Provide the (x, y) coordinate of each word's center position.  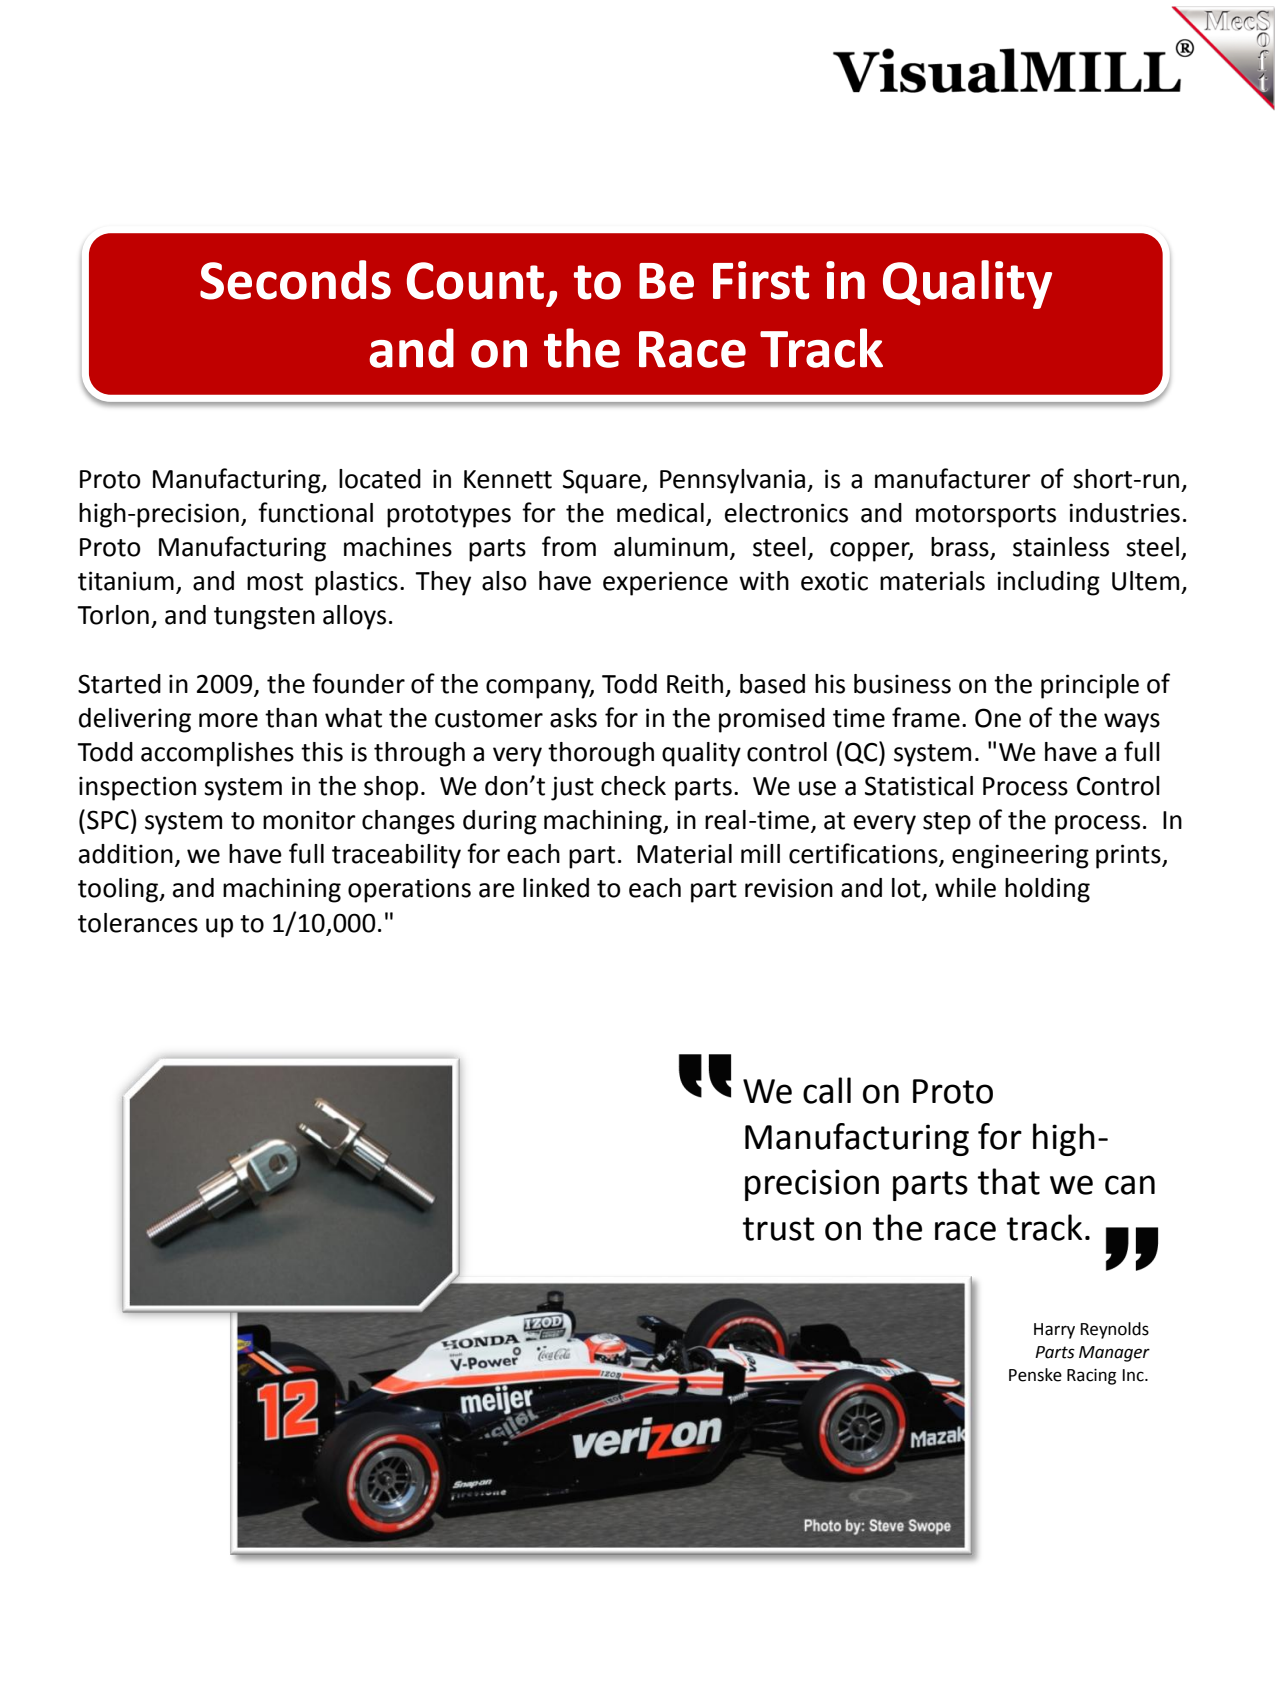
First (761, 280)
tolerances (138, 923)
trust (779, 1229)
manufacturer (953, 478)
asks (573, 718)
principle (1090, 686)
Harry (1054, 1331)
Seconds (295, 280)
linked (556, 888)
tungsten (264, 618)
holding (1047, 890)
